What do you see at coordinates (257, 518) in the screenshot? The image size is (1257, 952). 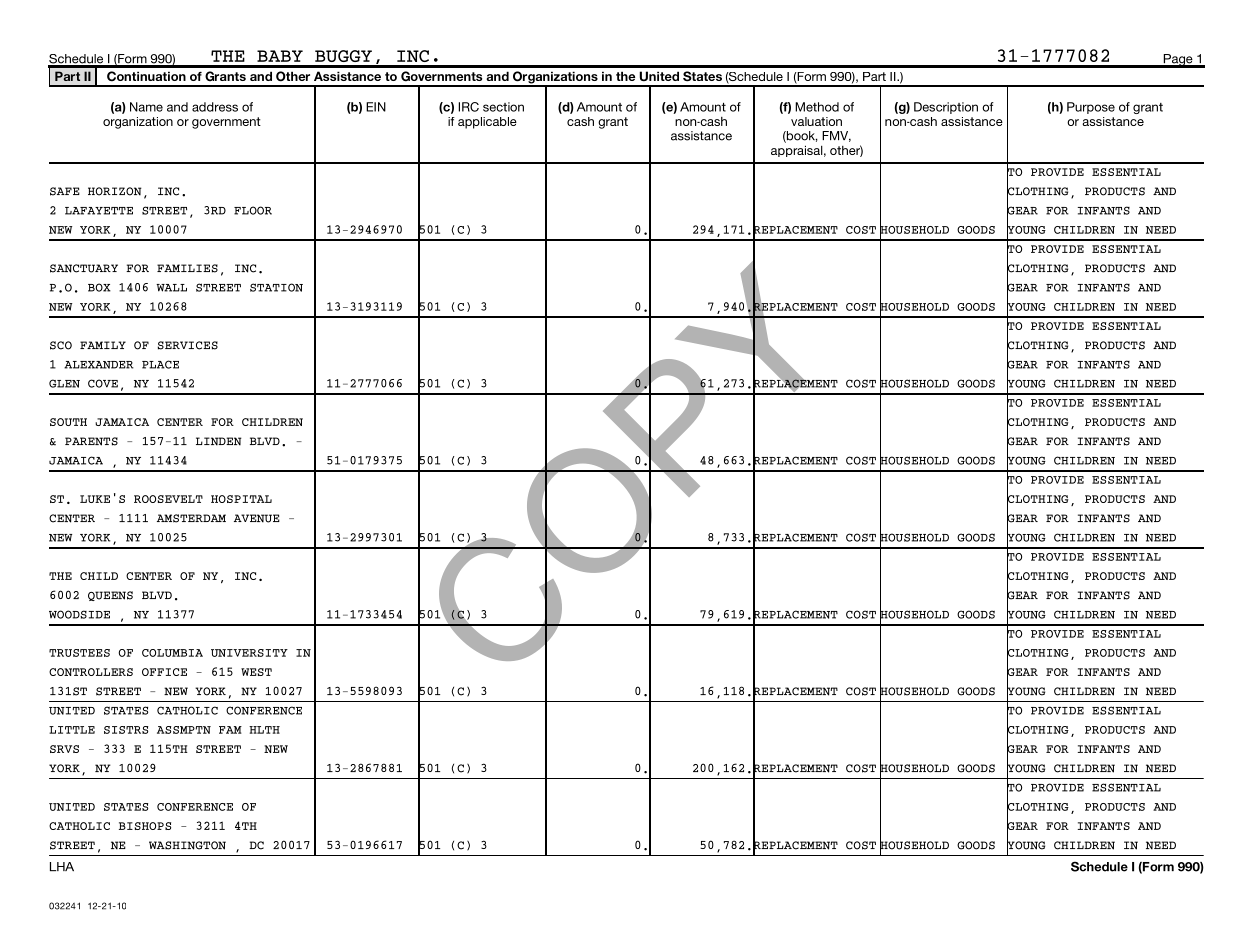 I see `AVENUE` at bounding box center [257, 518].
